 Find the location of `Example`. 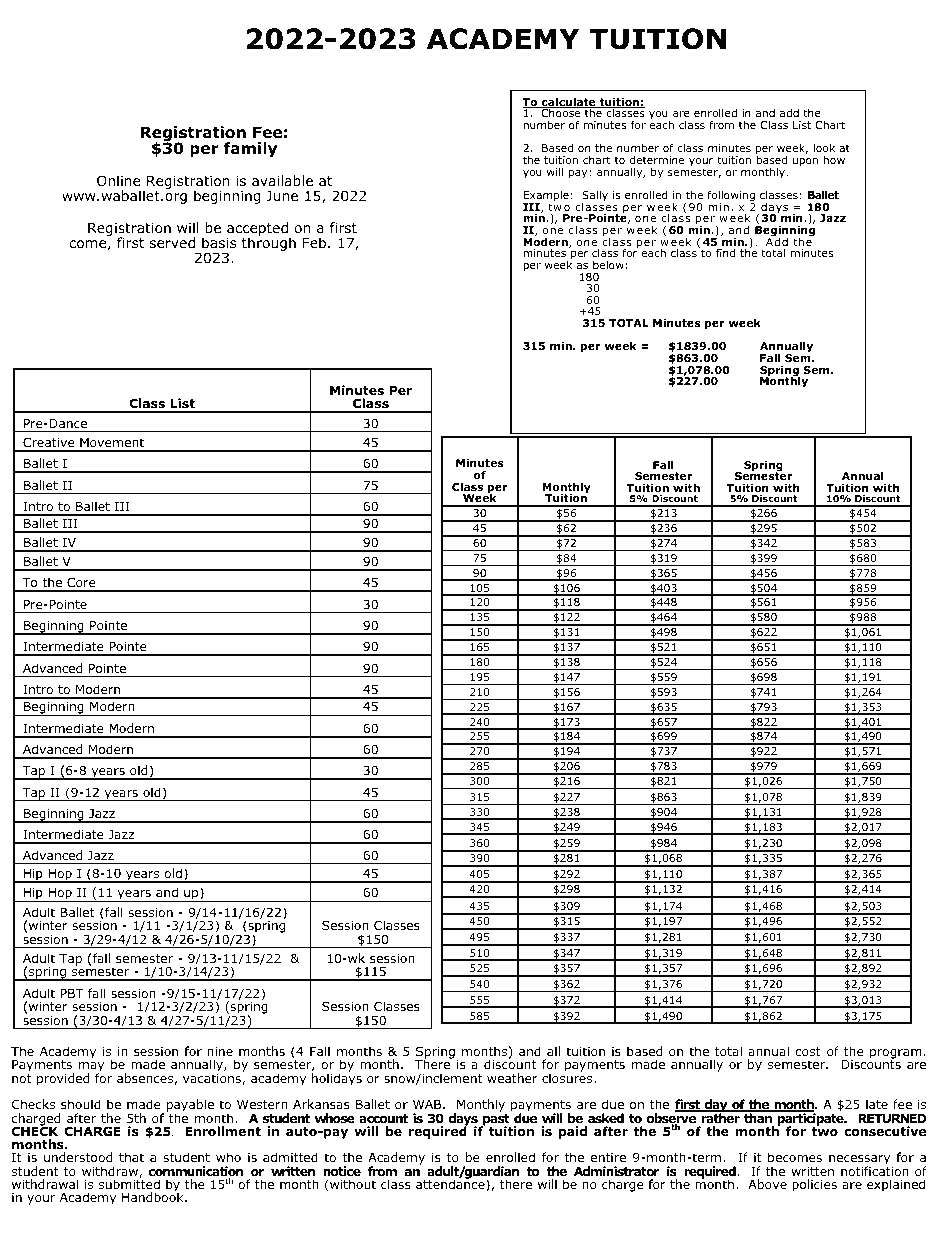

Example is located at coordinates (546, 197).
